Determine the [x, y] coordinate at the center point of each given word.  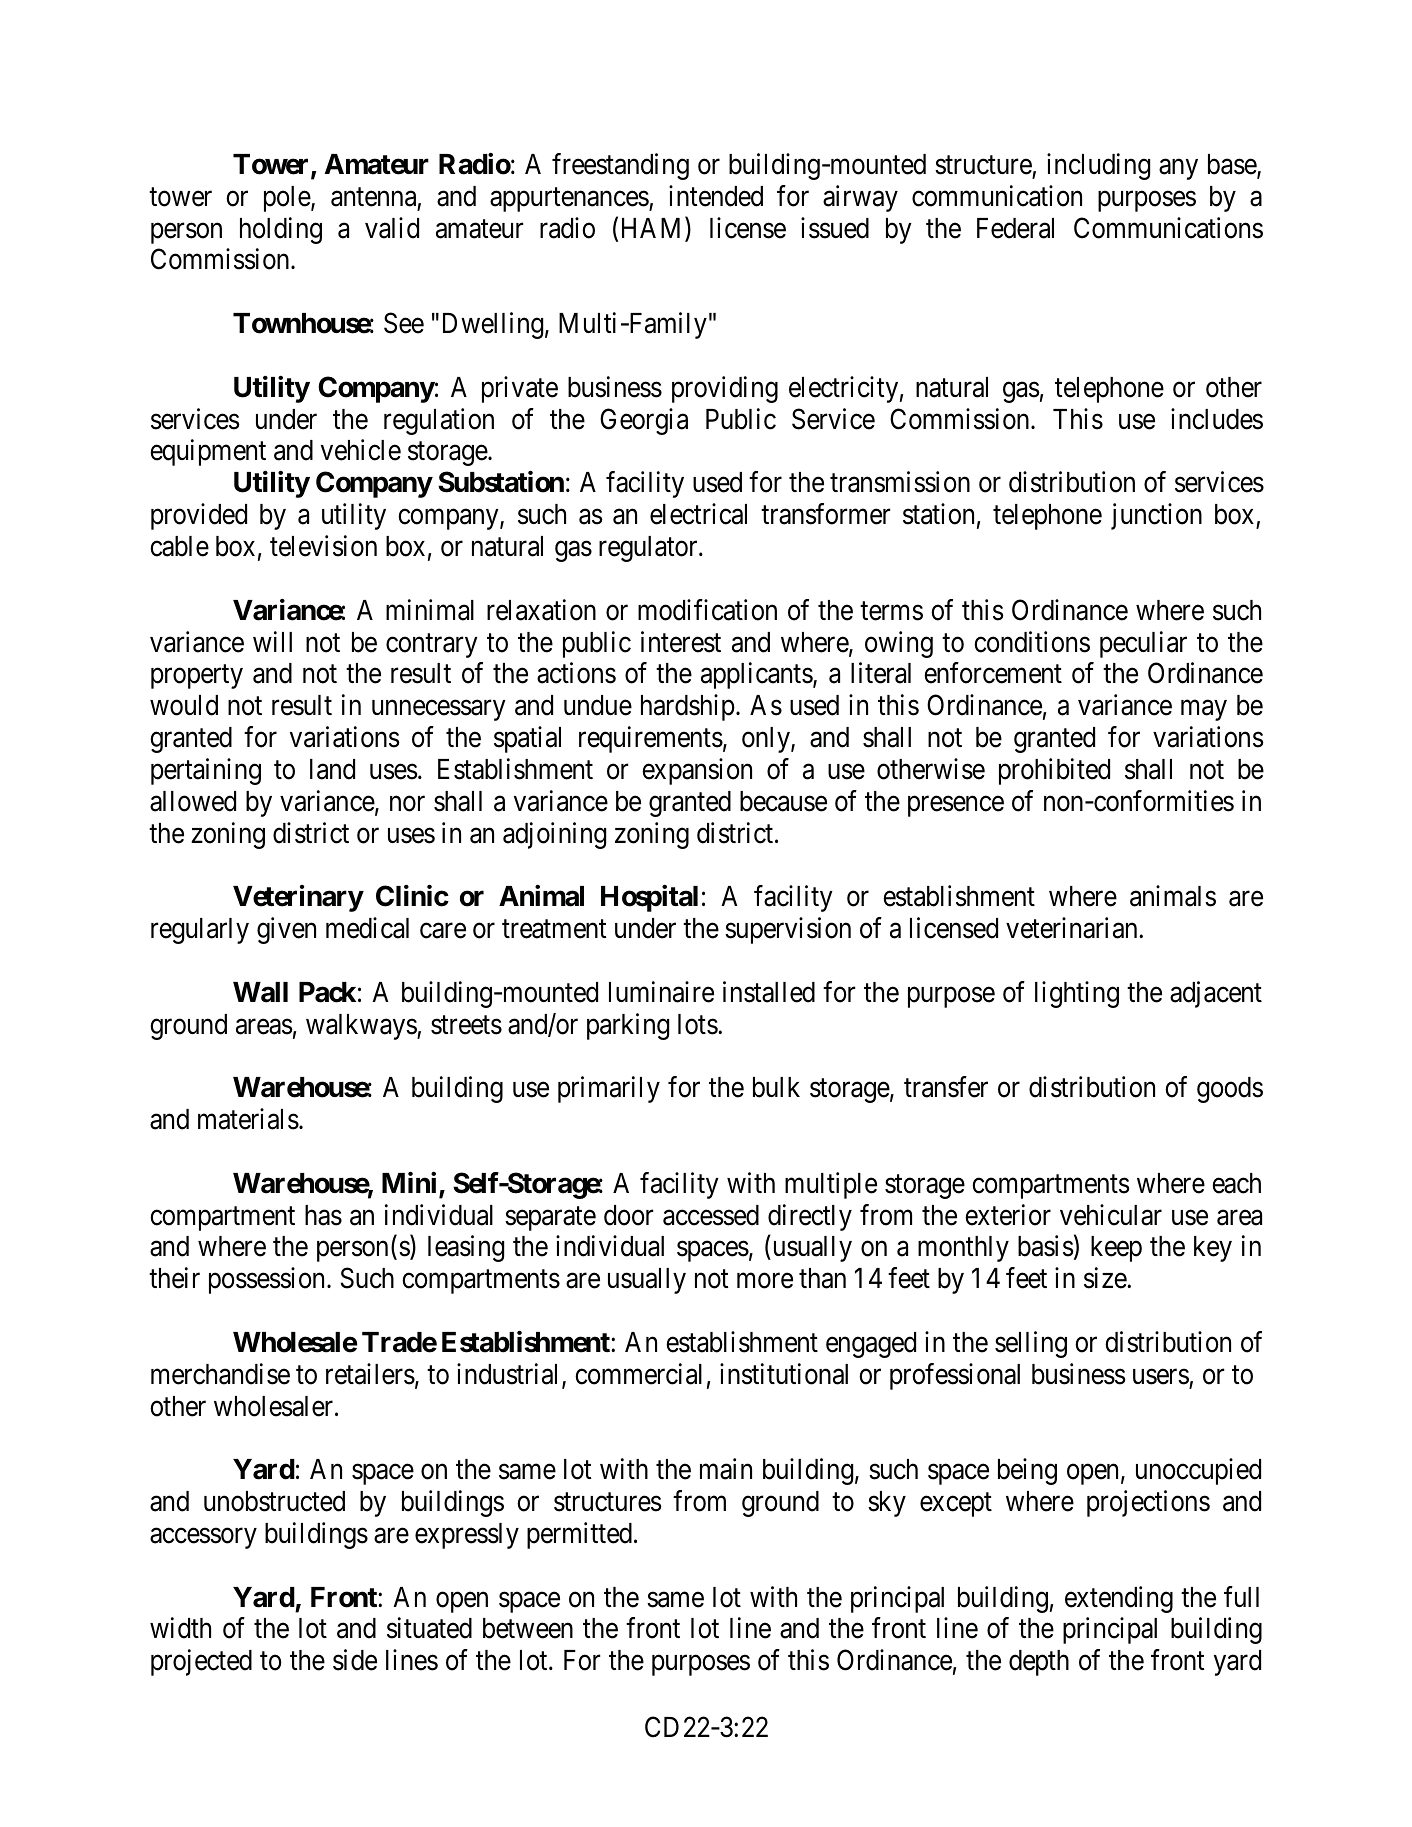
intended [716, 196]
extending [1119, 1599]
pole [288, 199]
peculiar [1143, 644]
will [272, 641]
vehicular [1111, 1215]
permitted [579, 1535]
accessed [711, 1215]
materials [248, 1119]
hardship [688, 707]
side [355, 1660]
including [1098, 166]
